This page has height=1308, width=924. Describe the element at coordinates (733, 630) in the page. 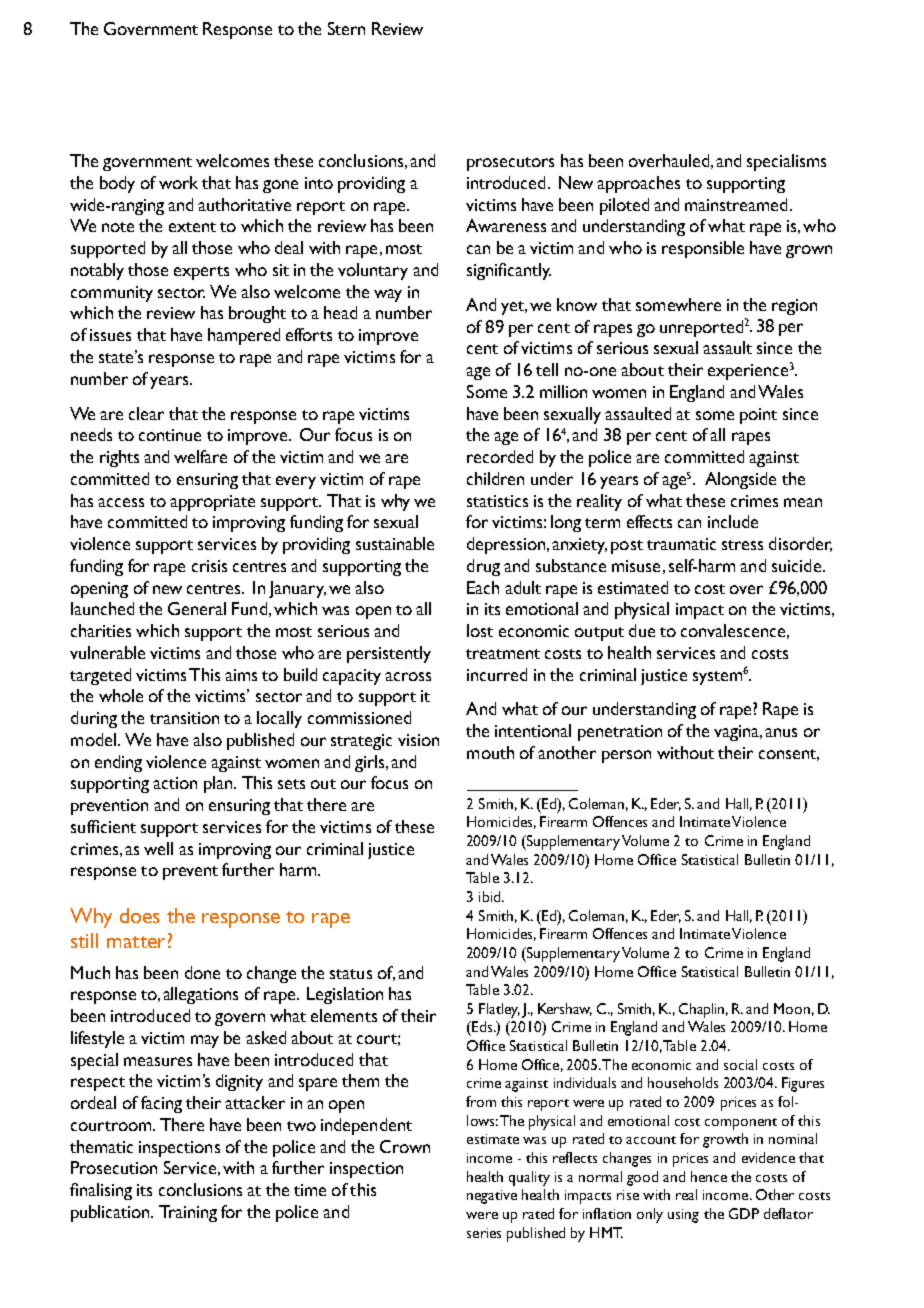

I see `convalescence` at that location.
